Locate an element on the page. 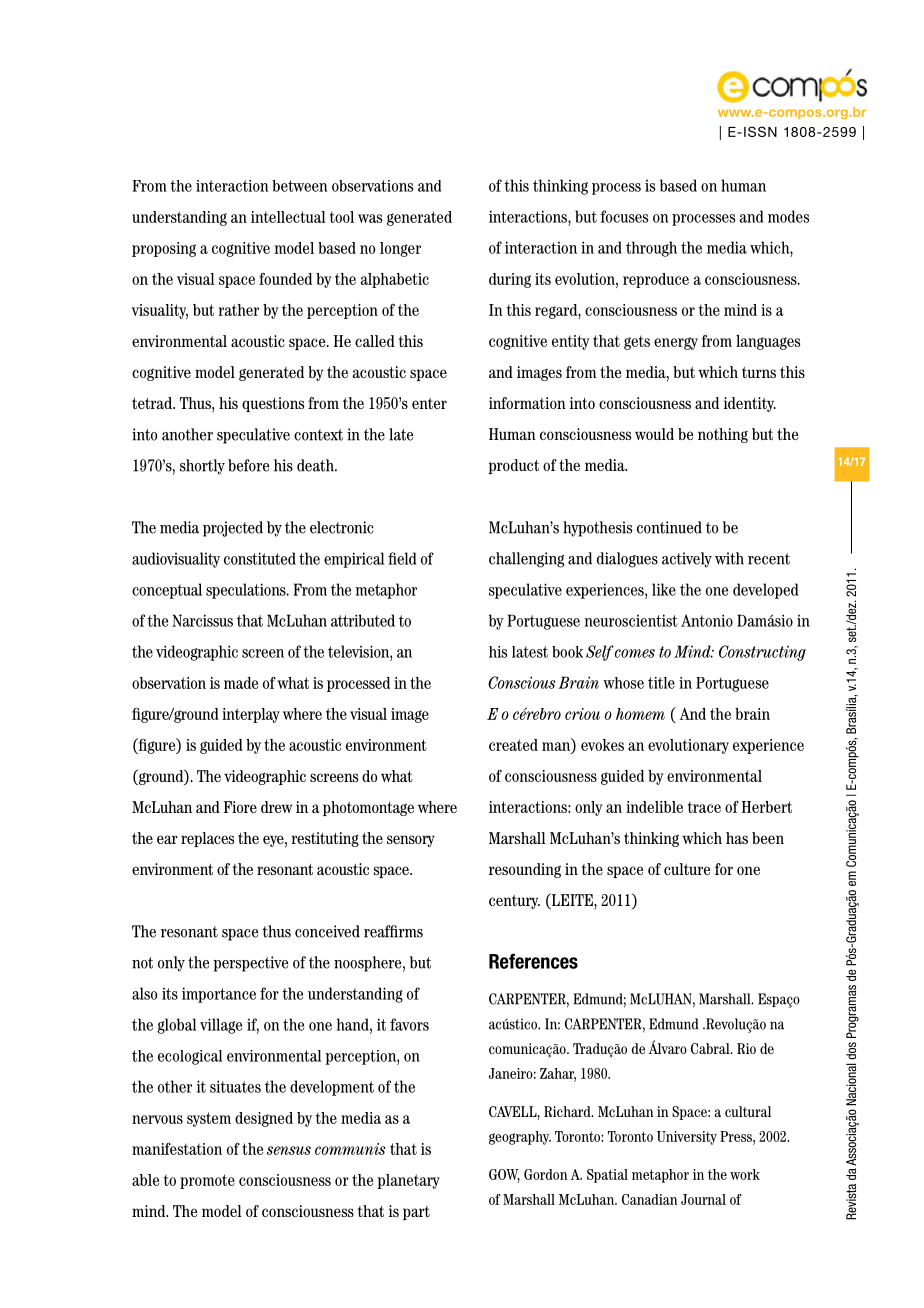 This page has width=924, height=1308. promote is located at coordinates (207, 1181).
